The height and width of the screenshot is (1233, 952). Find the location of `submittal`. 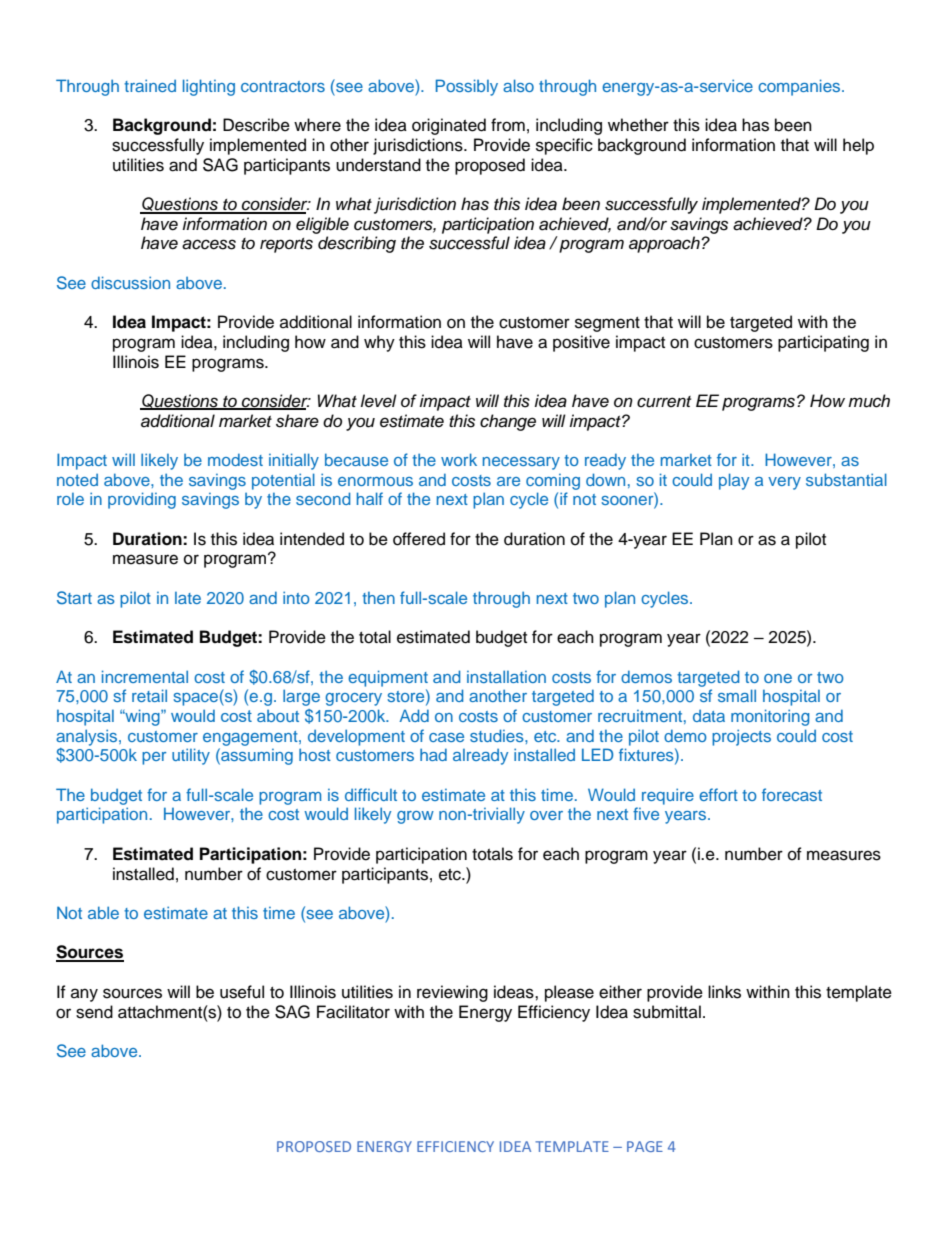

submittal is located at coordinates (667, 1012).
